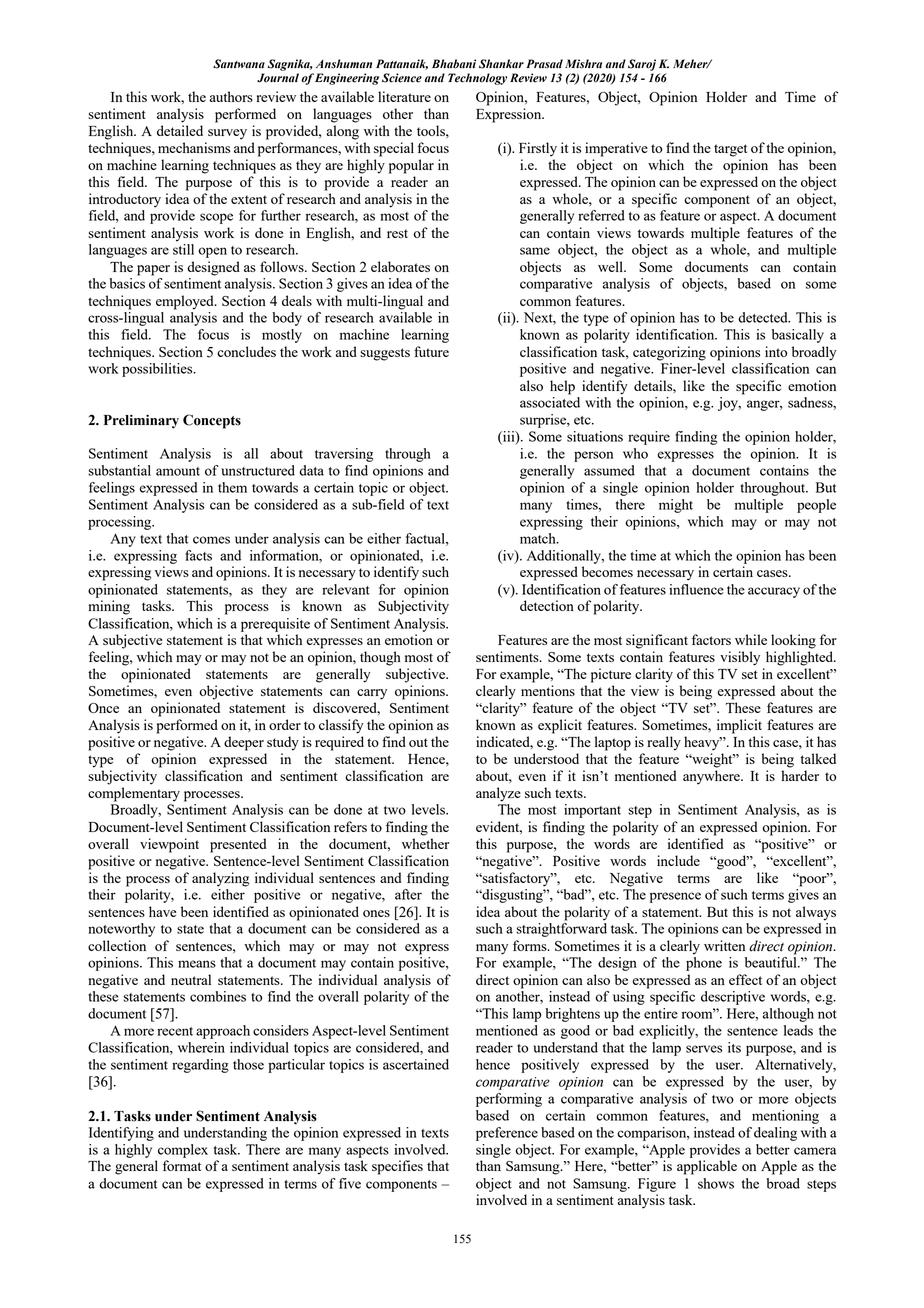 The width and height of the document is (924, 1308). Describe the element at coordinates (498, 794) in the document. I see `analyze` at that location.
